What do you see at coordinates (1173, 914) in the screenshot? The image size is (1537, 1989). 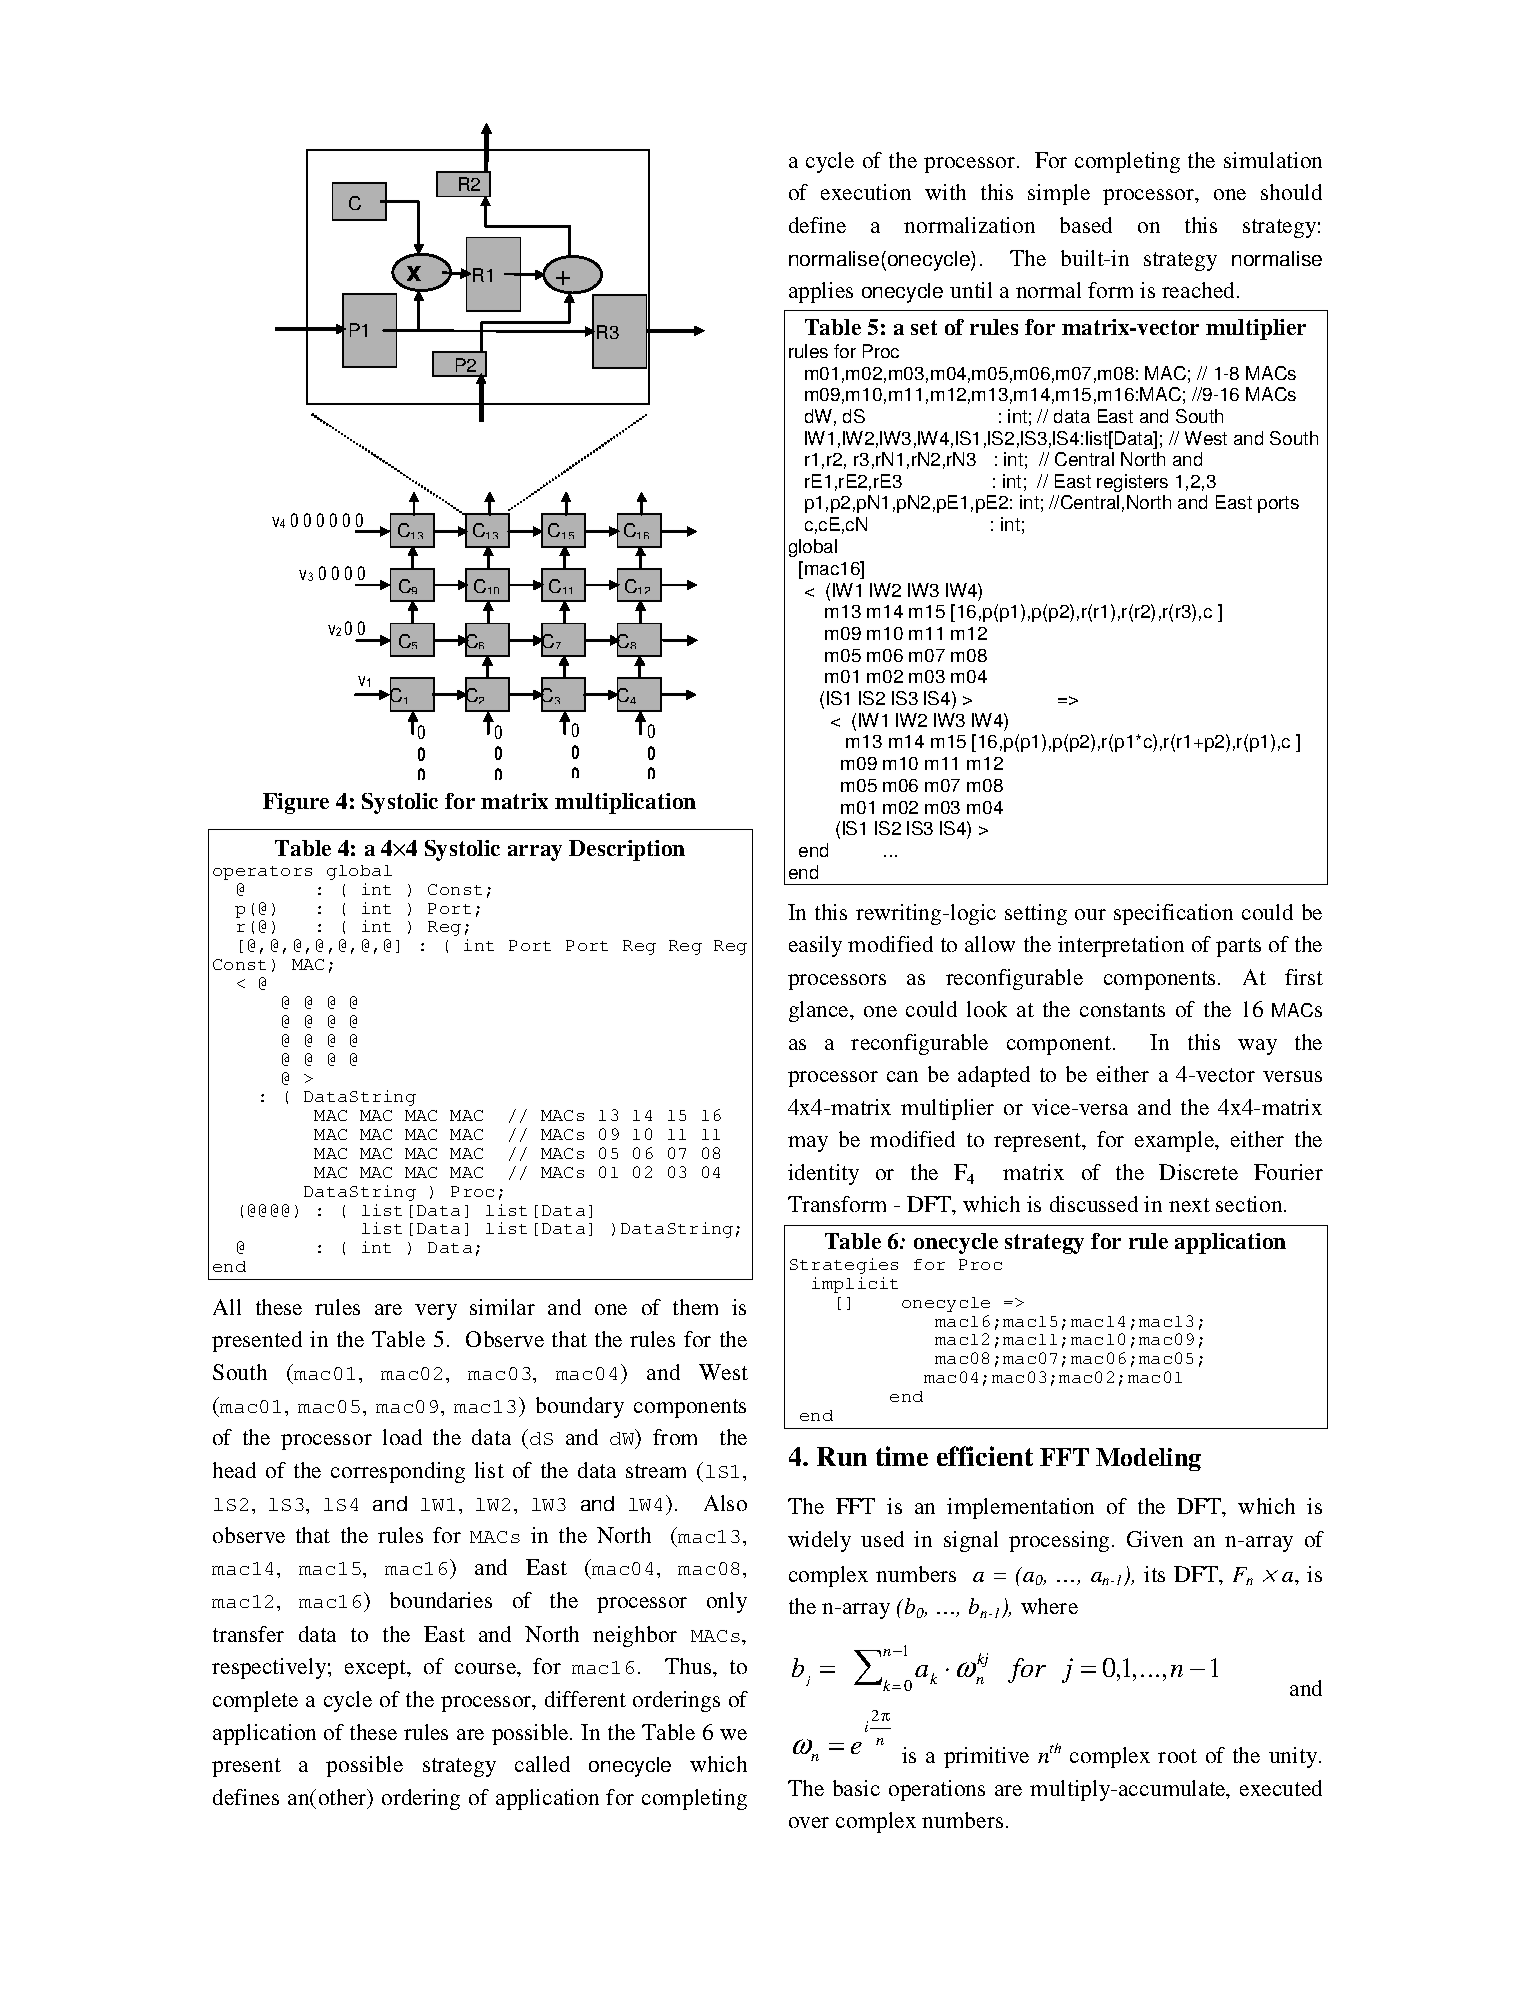 I see `specification` at bounding box center [1173, 914].
